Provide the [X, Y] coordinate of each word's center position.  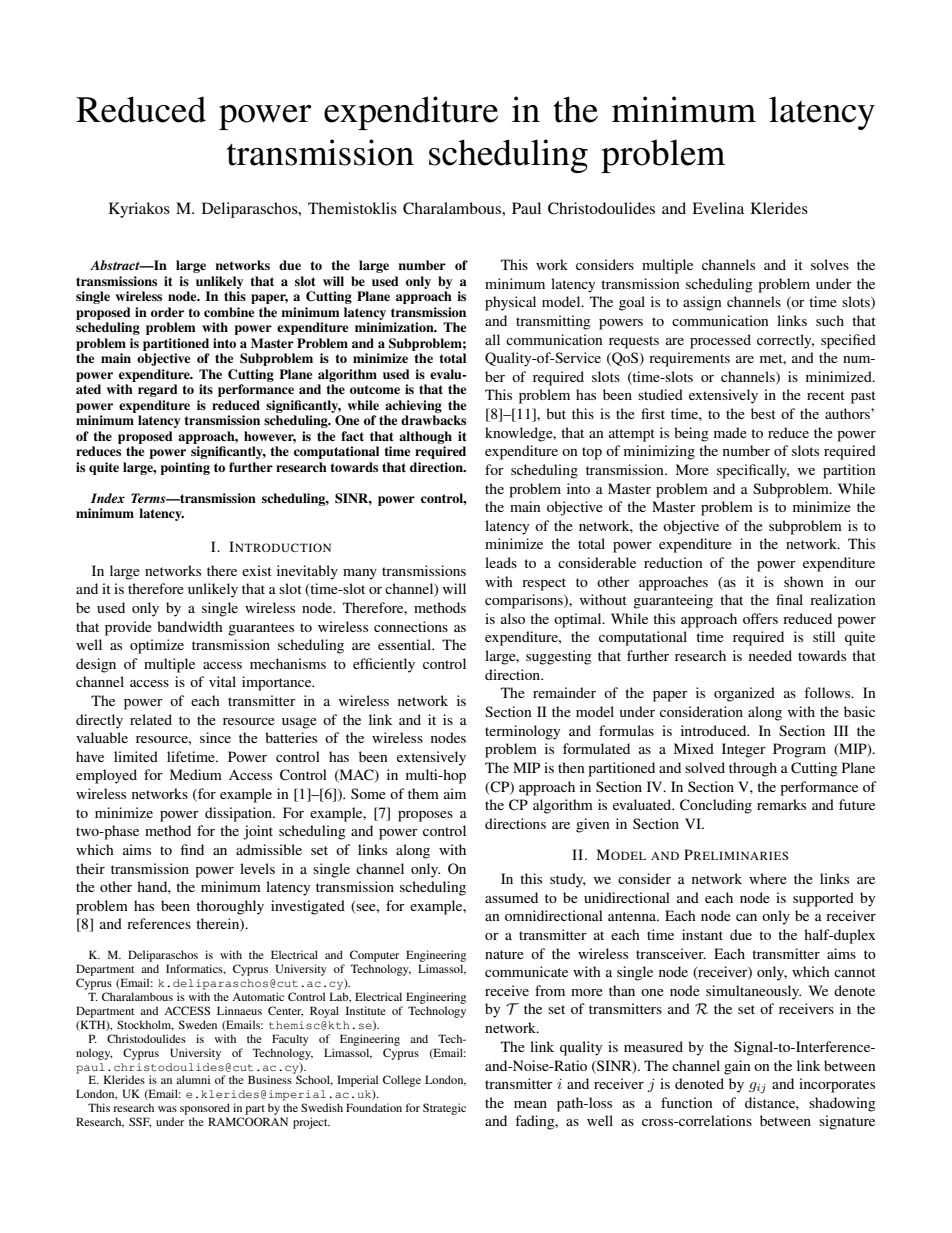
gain [737, 1067]
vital [222, 681]
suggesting [559, 657]
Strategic [444, 1109]
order [167, 312]
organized [744, 694]
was [167, 1109]
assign [702, 303]
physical [510, 303]
